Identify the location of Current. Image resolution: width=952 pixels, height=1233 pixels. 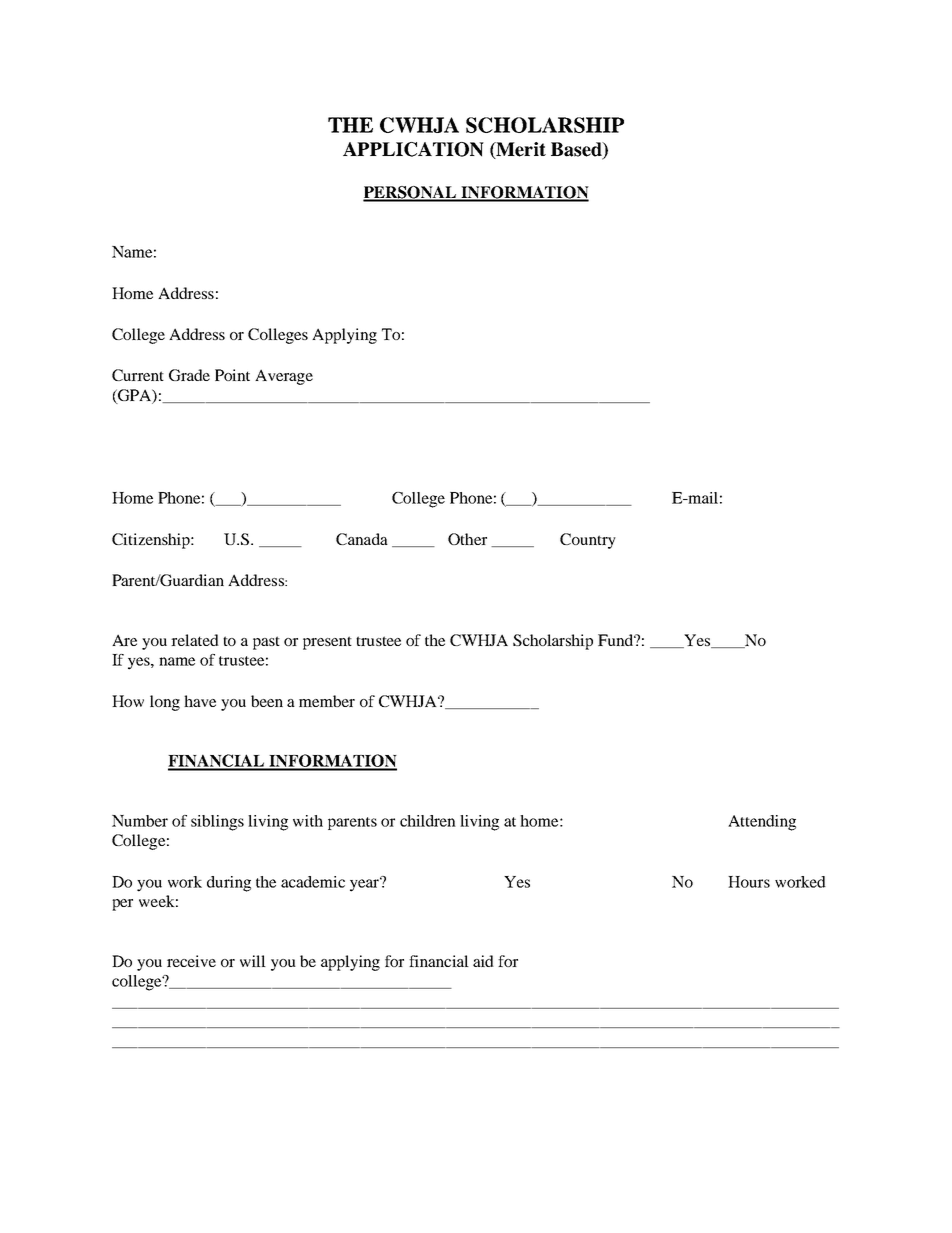
(138, 375).
